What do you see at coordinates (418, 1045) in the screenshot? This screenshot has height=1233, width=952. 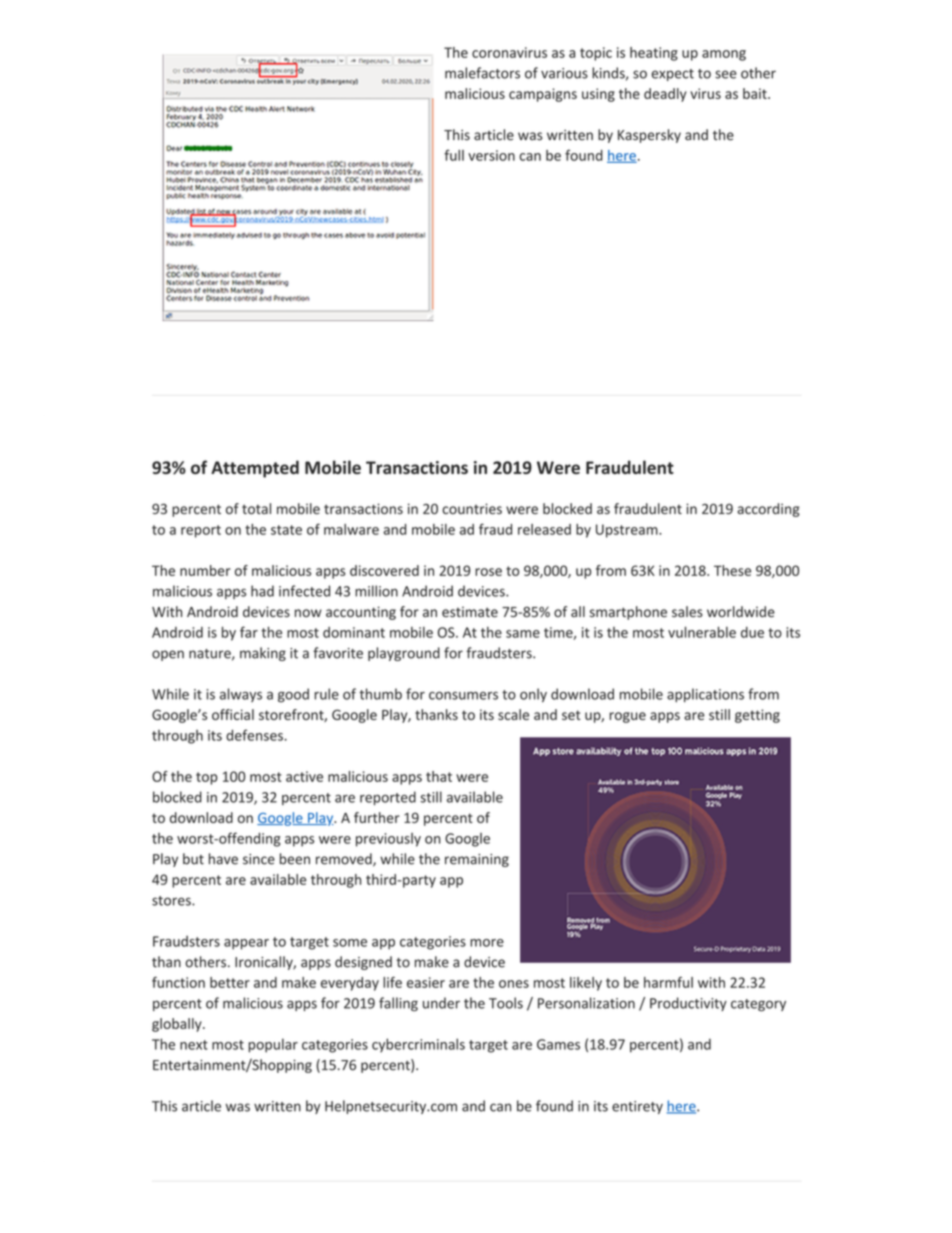 I see `cybercriminals` at bounding box center [418, 1045].
